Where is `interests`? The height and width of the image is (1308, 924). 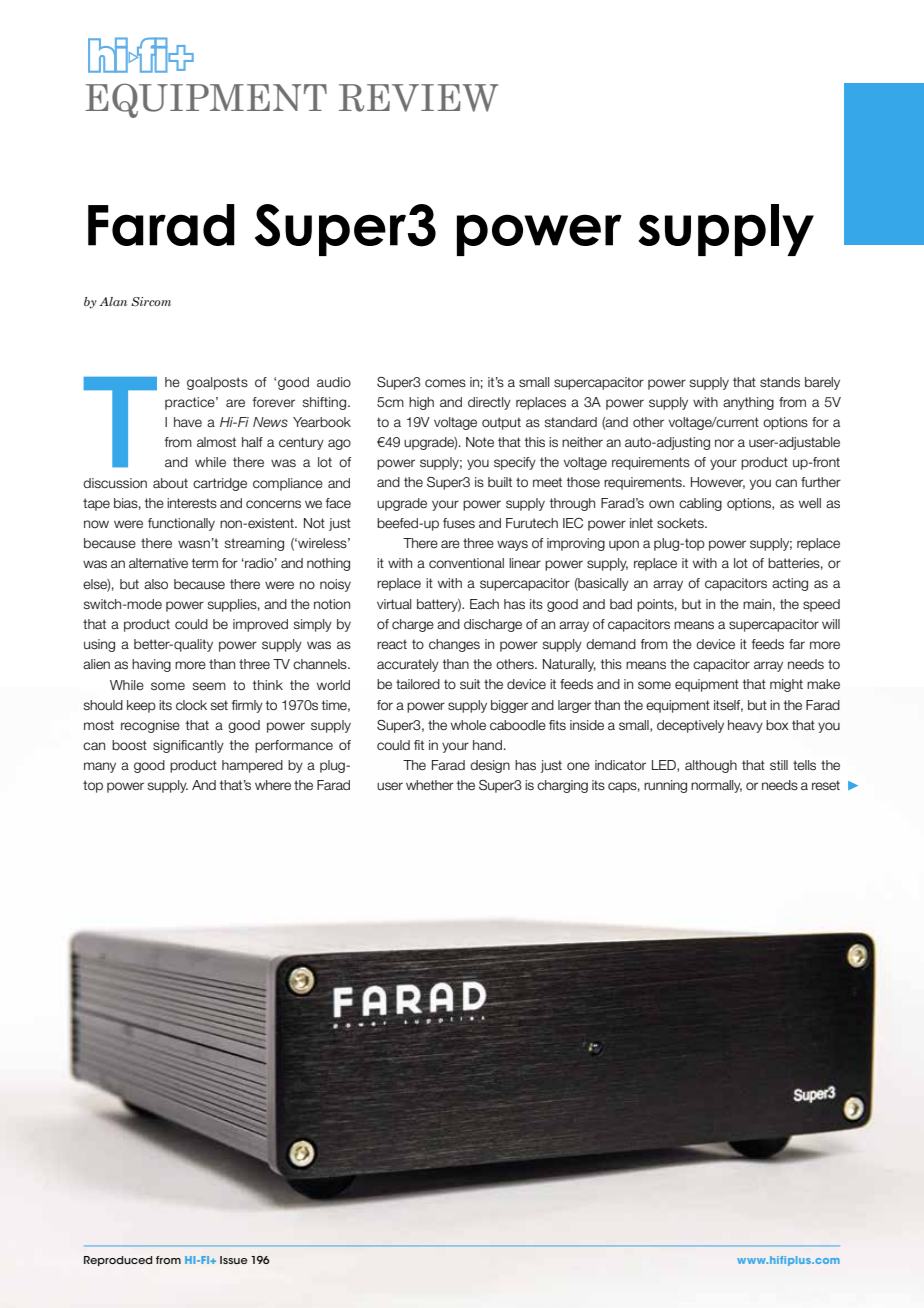 interests is located at coordinates (192, 503).
